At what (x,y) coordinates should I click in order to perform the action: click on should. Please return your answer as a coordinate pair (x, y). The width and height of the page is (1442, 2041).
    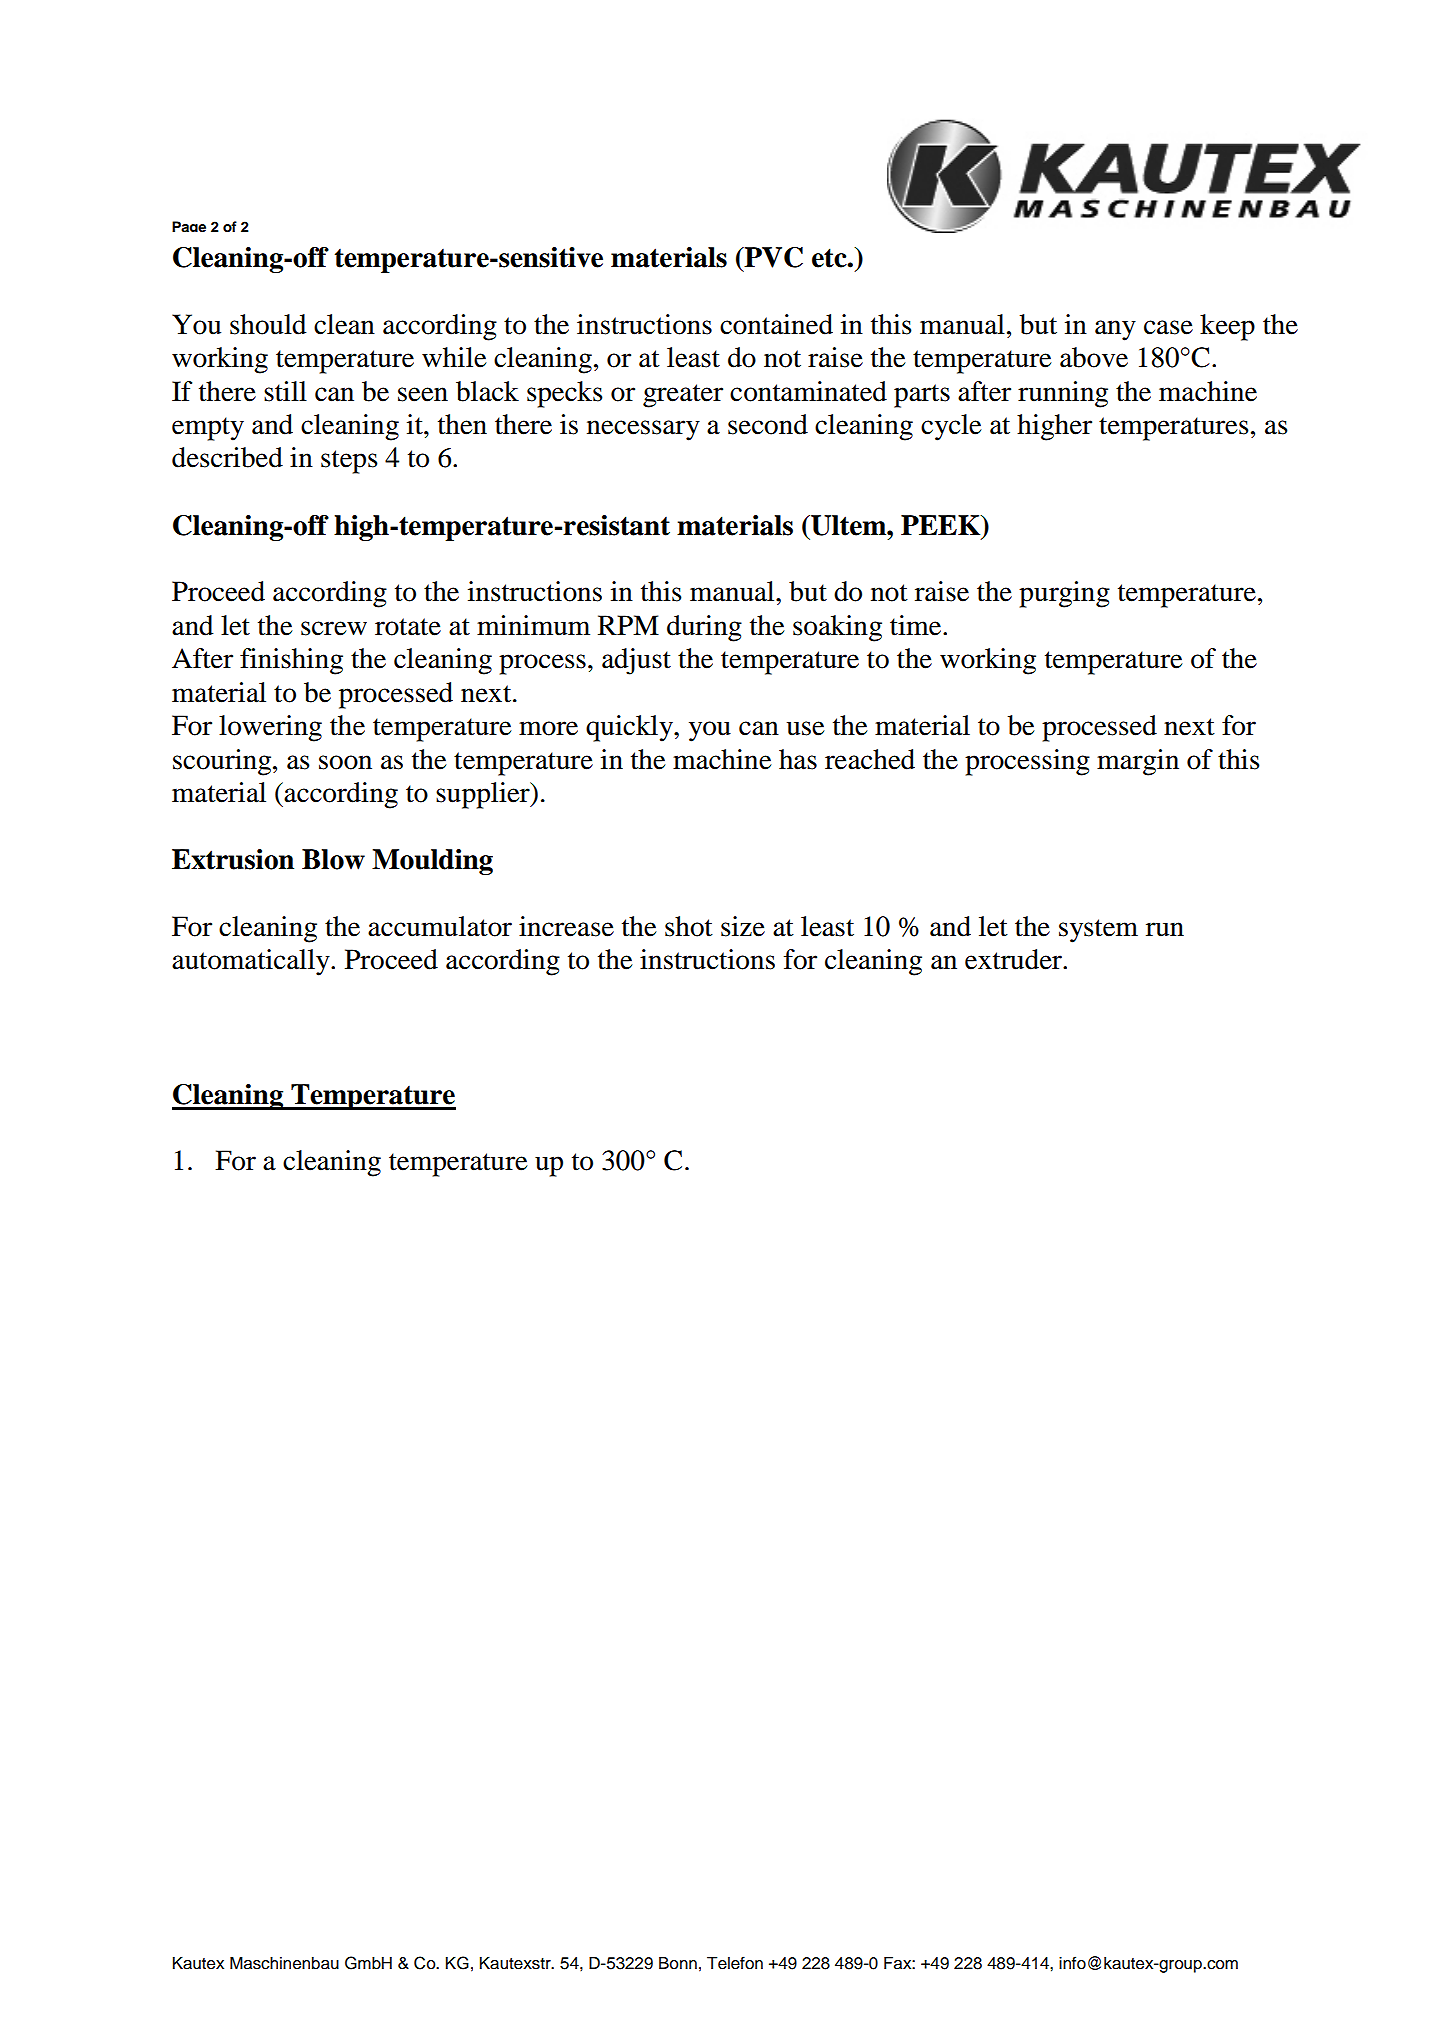
    Looking at the image, I should click on (268, 324).
